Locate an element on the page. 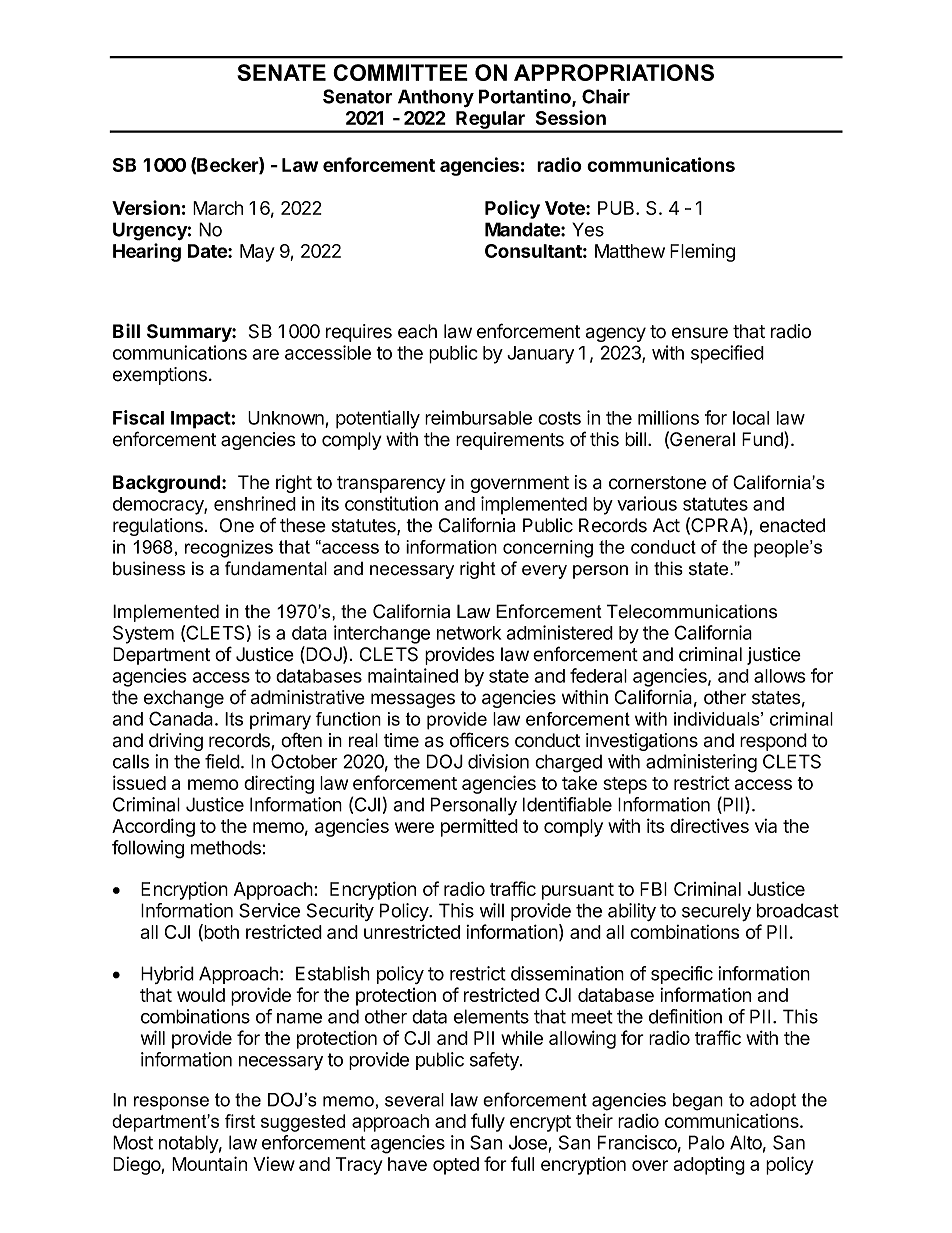  reimbursable is located at coordinates (478, 417).
